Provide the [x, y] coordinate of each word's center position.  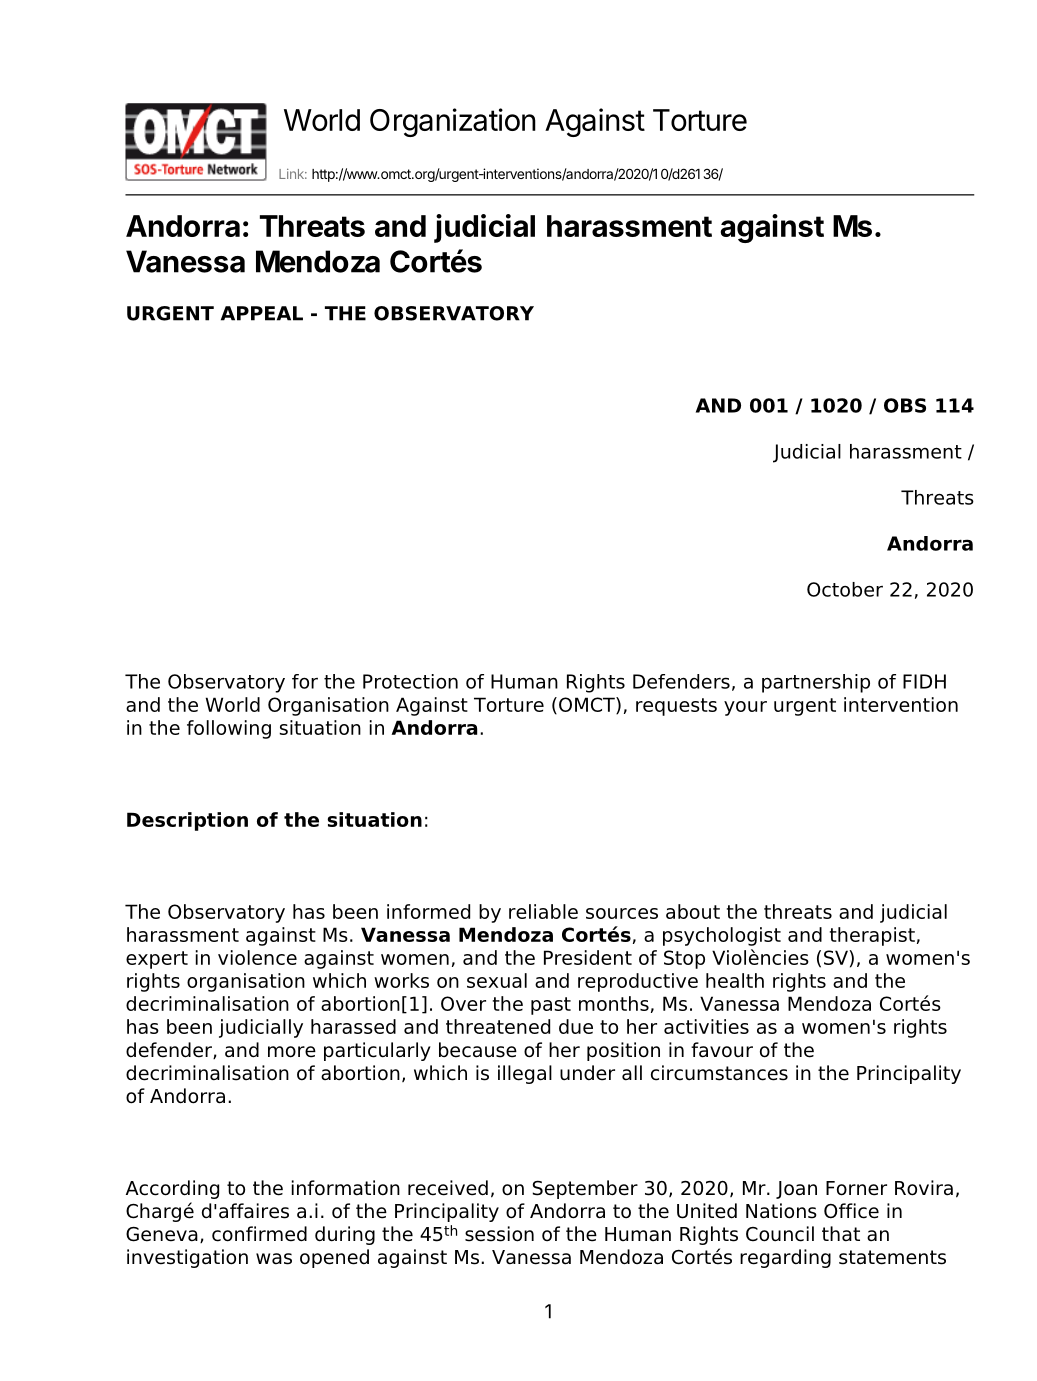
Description [187, 821]
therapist [872, 936]
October [845, 589]
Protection [410, 681]
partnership [816, 683]
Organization [453, 122]
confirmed [259, 1234]
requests [676, 707]
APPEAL [262, 313]
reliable [543, 911]
